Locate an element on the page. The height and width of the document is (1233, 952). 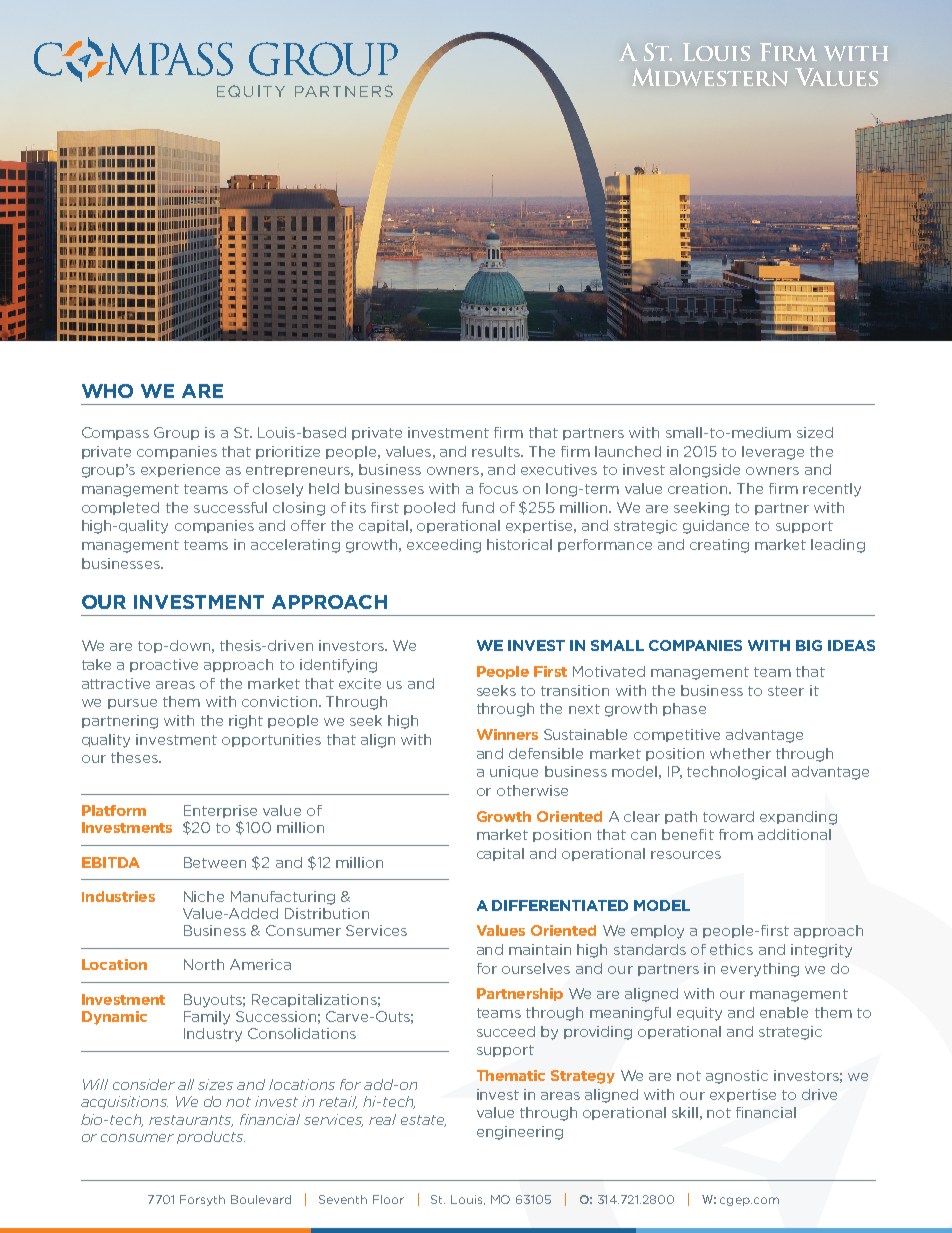
Niche is located at coordinates (204, 896).
